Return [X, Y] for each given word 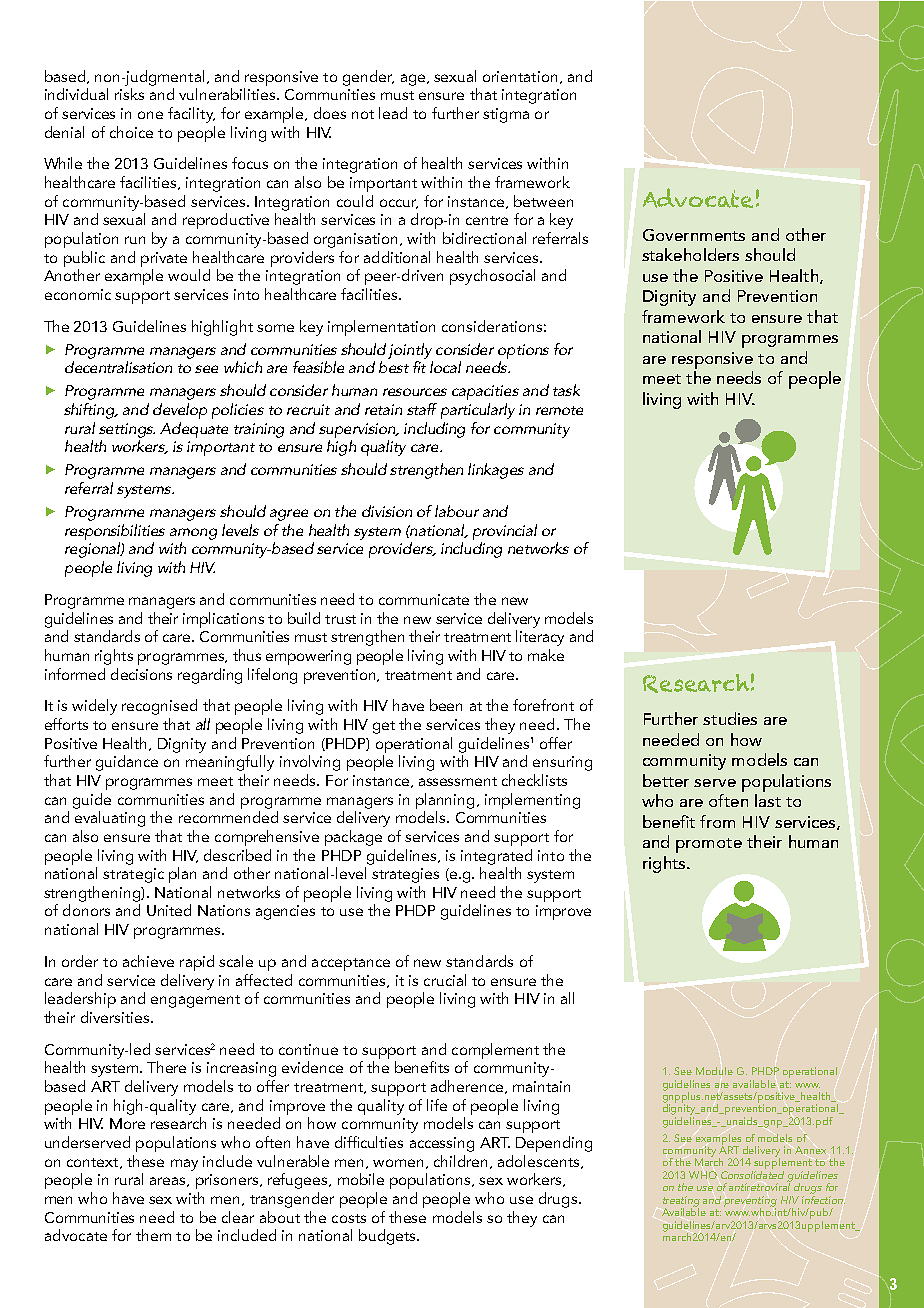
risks [129, 94]
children [460, 1161]
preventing [750, 1202]
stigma [506, 115]
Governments [694, 235]
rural [129, 1179]
